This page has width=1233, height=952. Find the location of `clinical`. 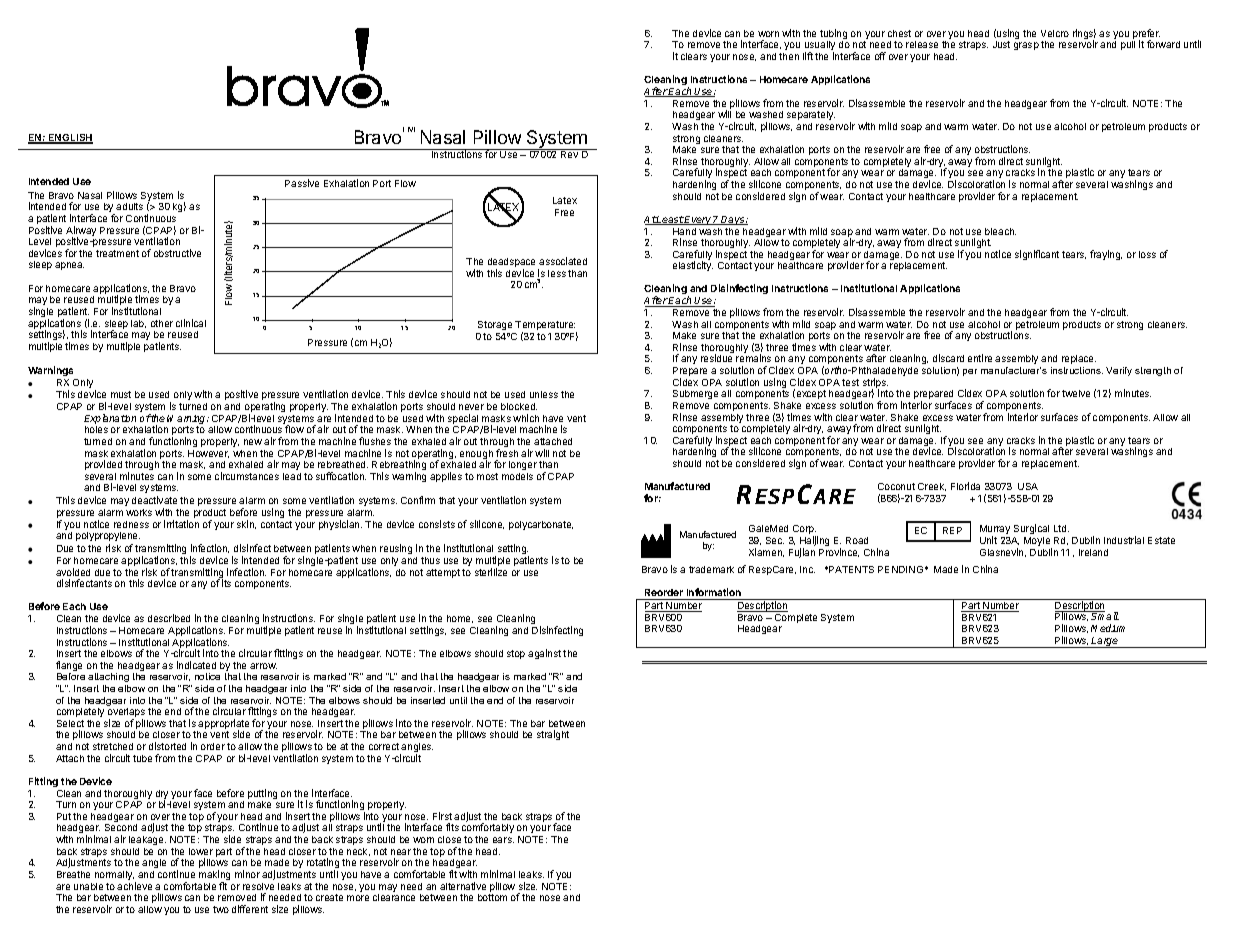

clinical is located at coordinates (191, 323).
